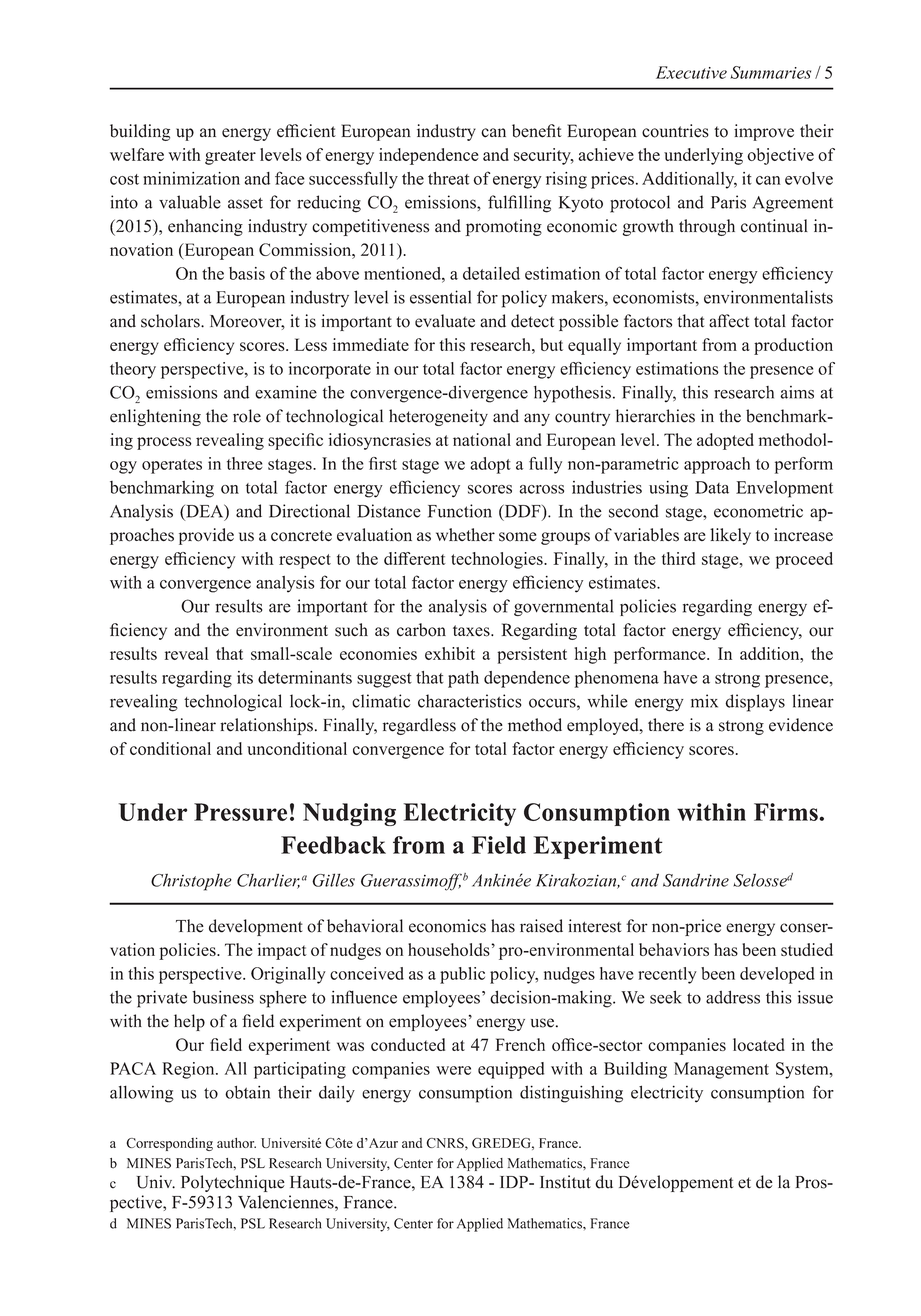 This page has width=921, height=1316. I want to click on three, so click(245, 463).
